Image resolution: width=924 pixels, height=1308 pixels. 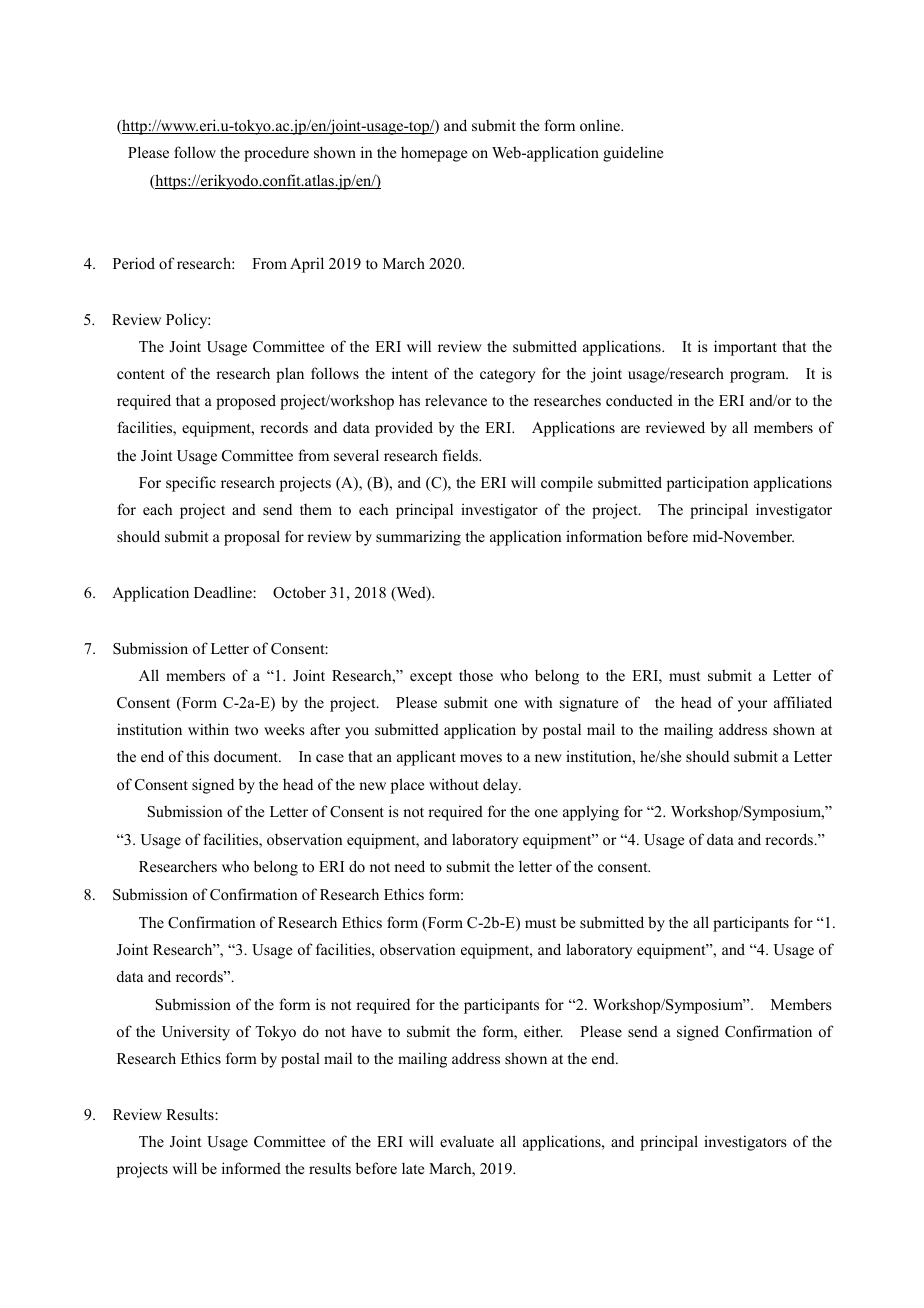 What do you see at coordinates (197, 756) in the screenshot?
I see `this` at bounding box center [197, 756].
